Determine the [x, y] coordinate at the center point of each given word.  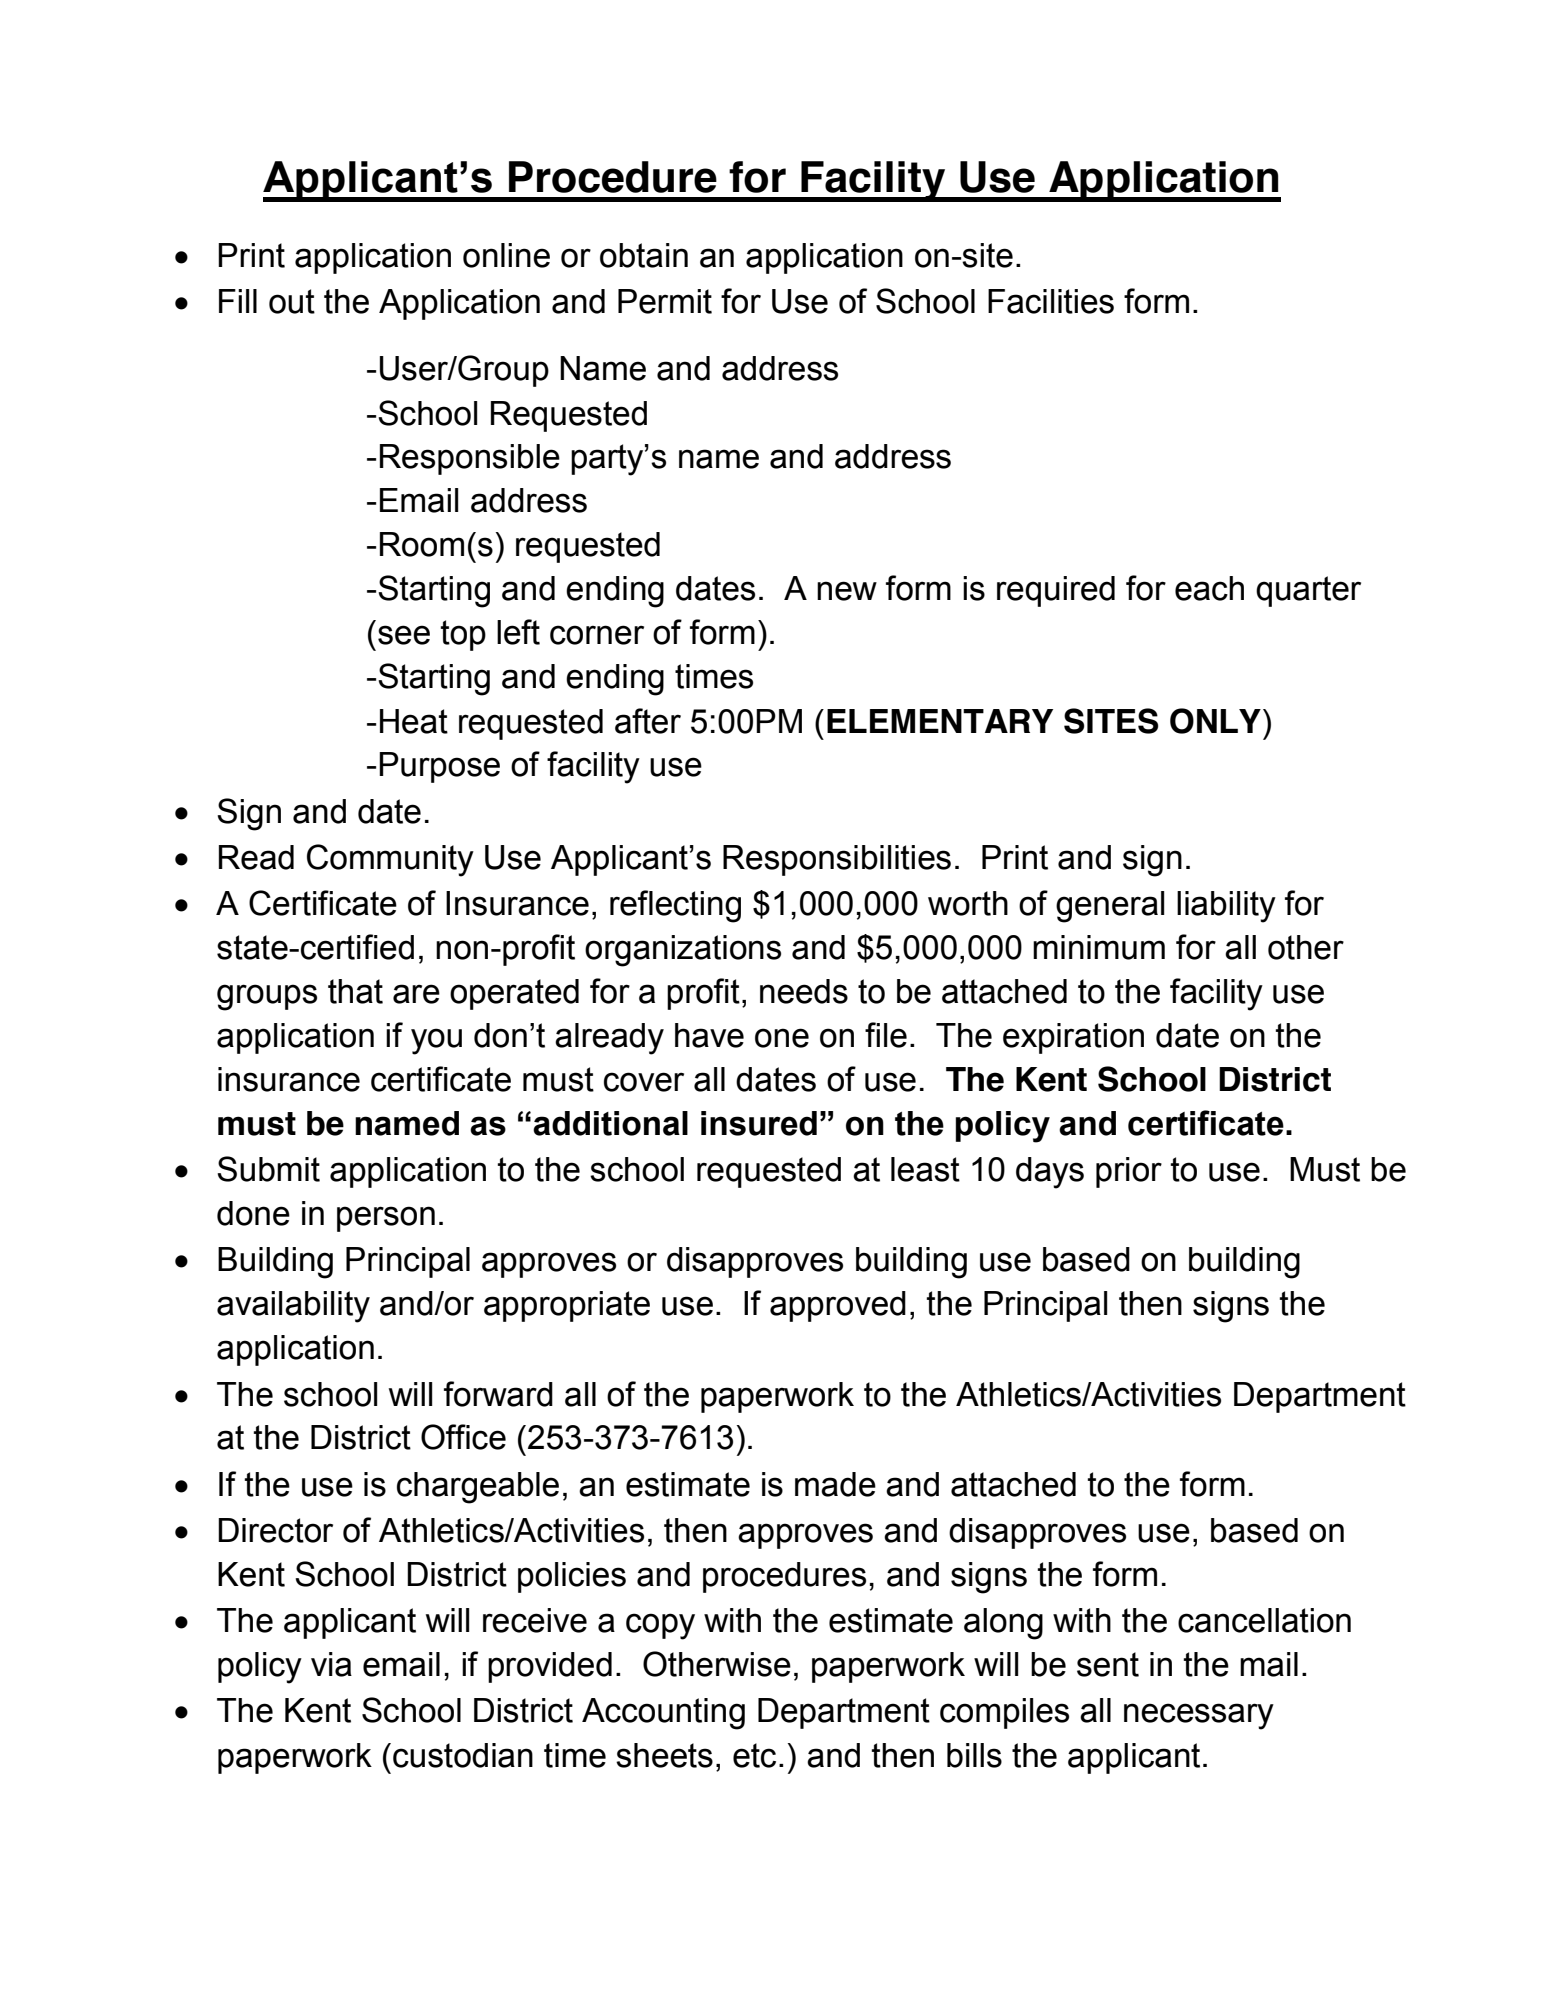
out [292, 301]
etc [754, 1755]
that [355, 991]
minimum [1099, 947]
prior [1129, 1172]
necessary [1199, 1716]
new [847, 591]
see [404, 635]
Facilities [1051, 301]
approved [838, 1306]
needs [804, 991]
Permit [665, 301]
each [1209, 588]
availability [293, 1307]
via [331, 1664]
